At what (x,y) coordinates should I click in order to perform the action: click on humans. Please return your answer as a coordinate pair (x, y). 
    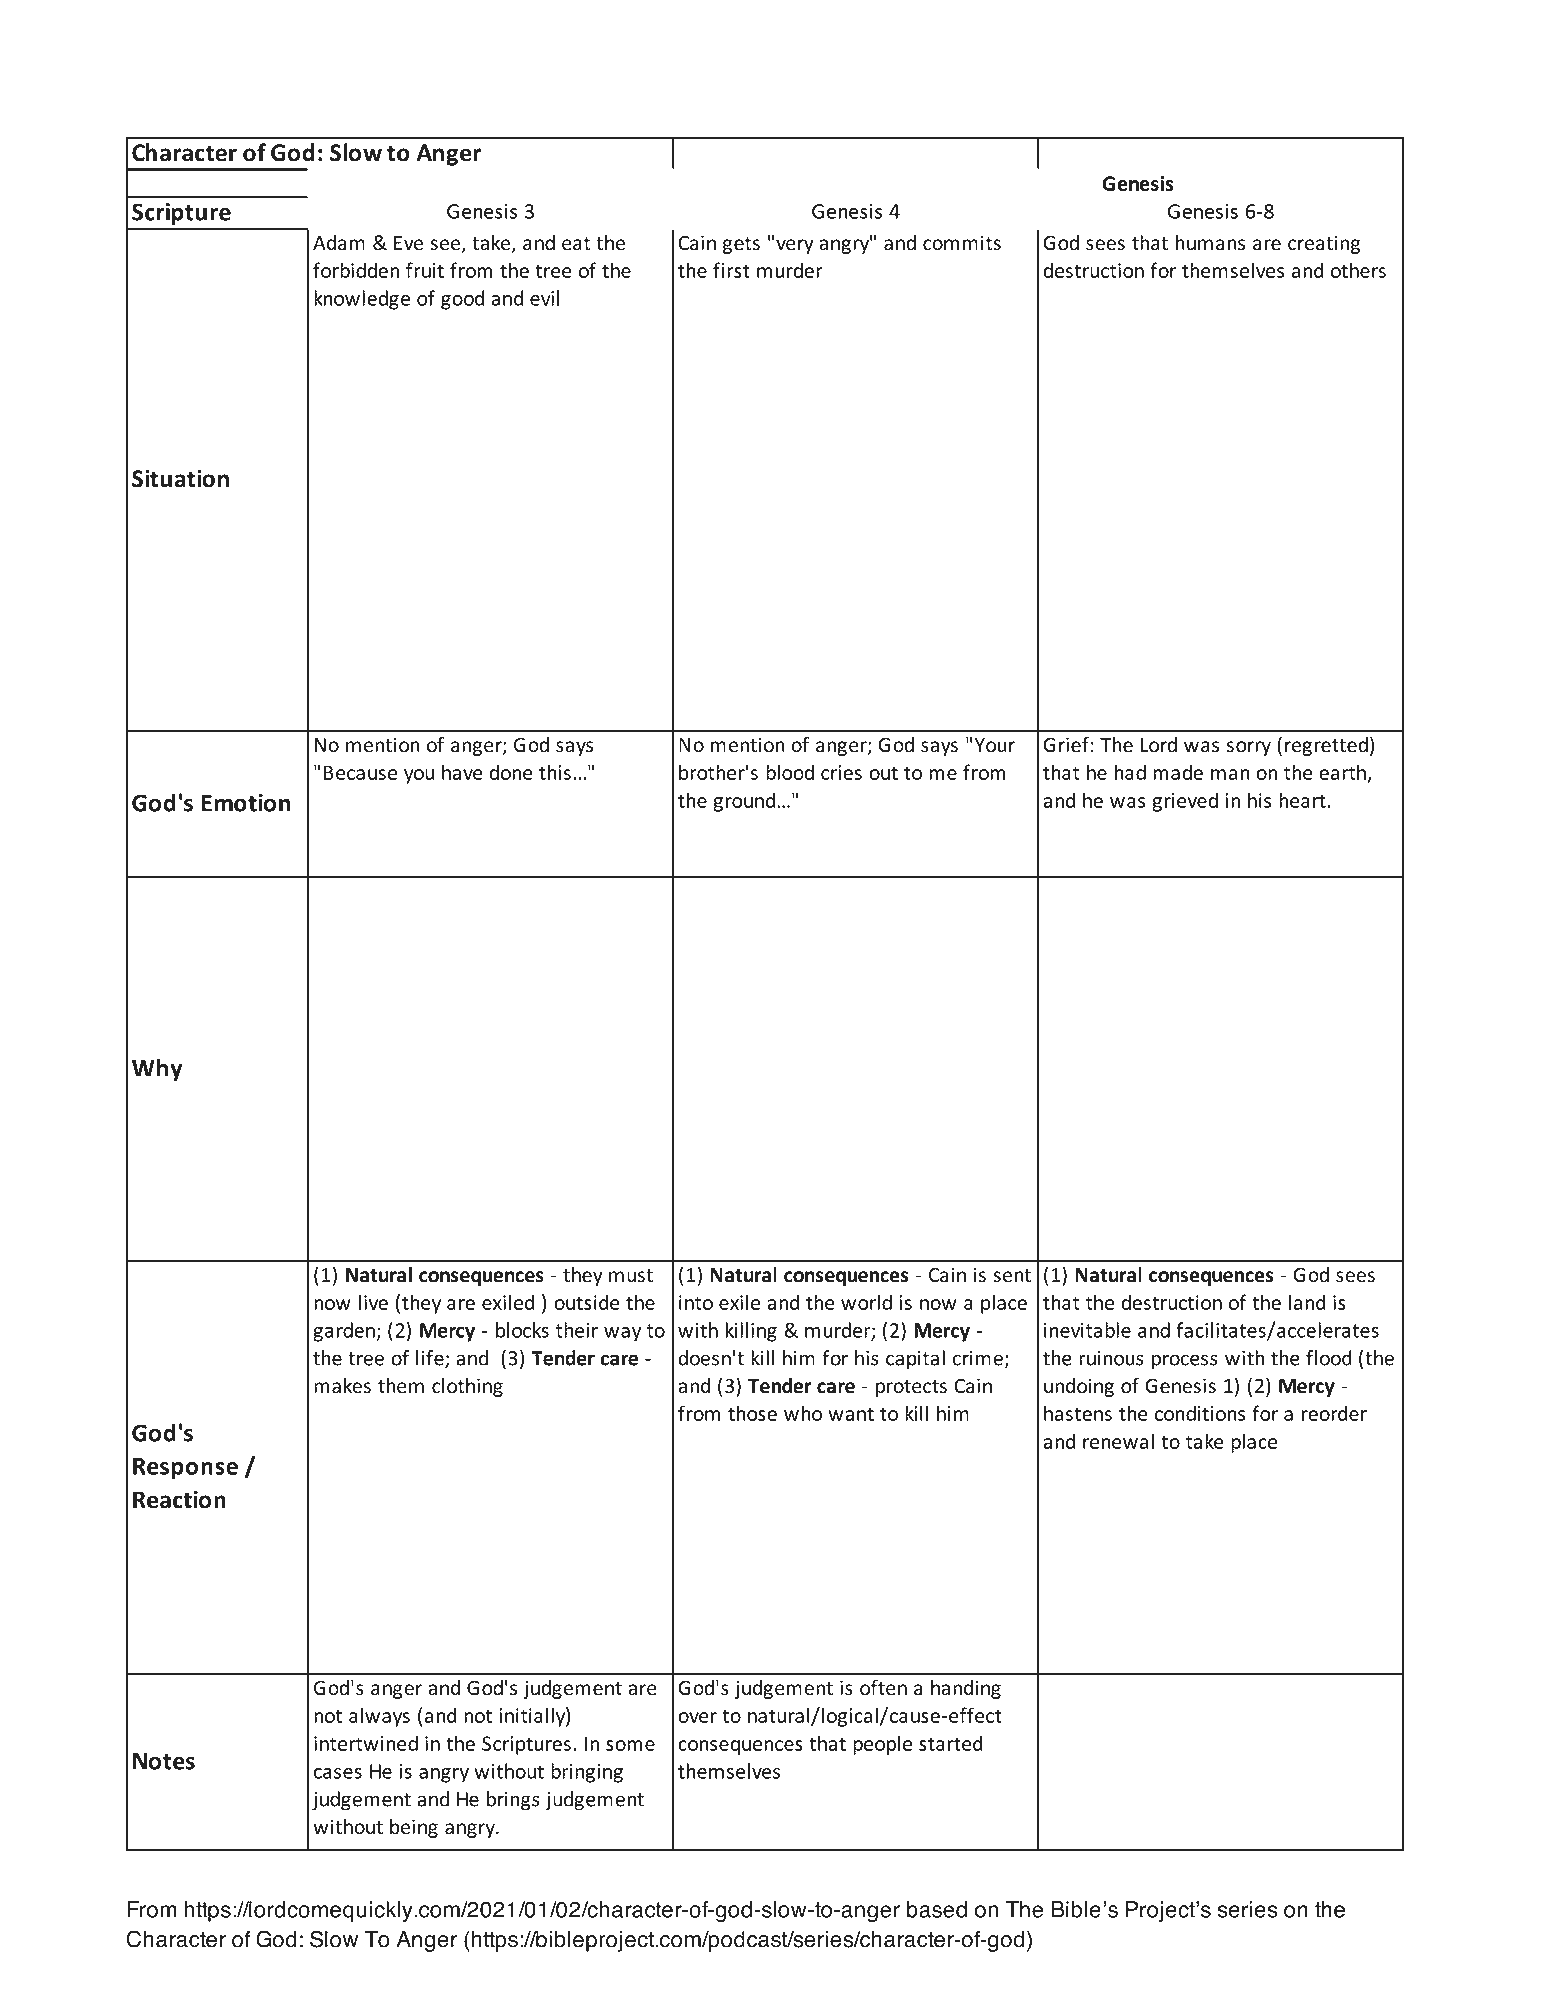
    Looking at the image, I should click on (1210, 243).
